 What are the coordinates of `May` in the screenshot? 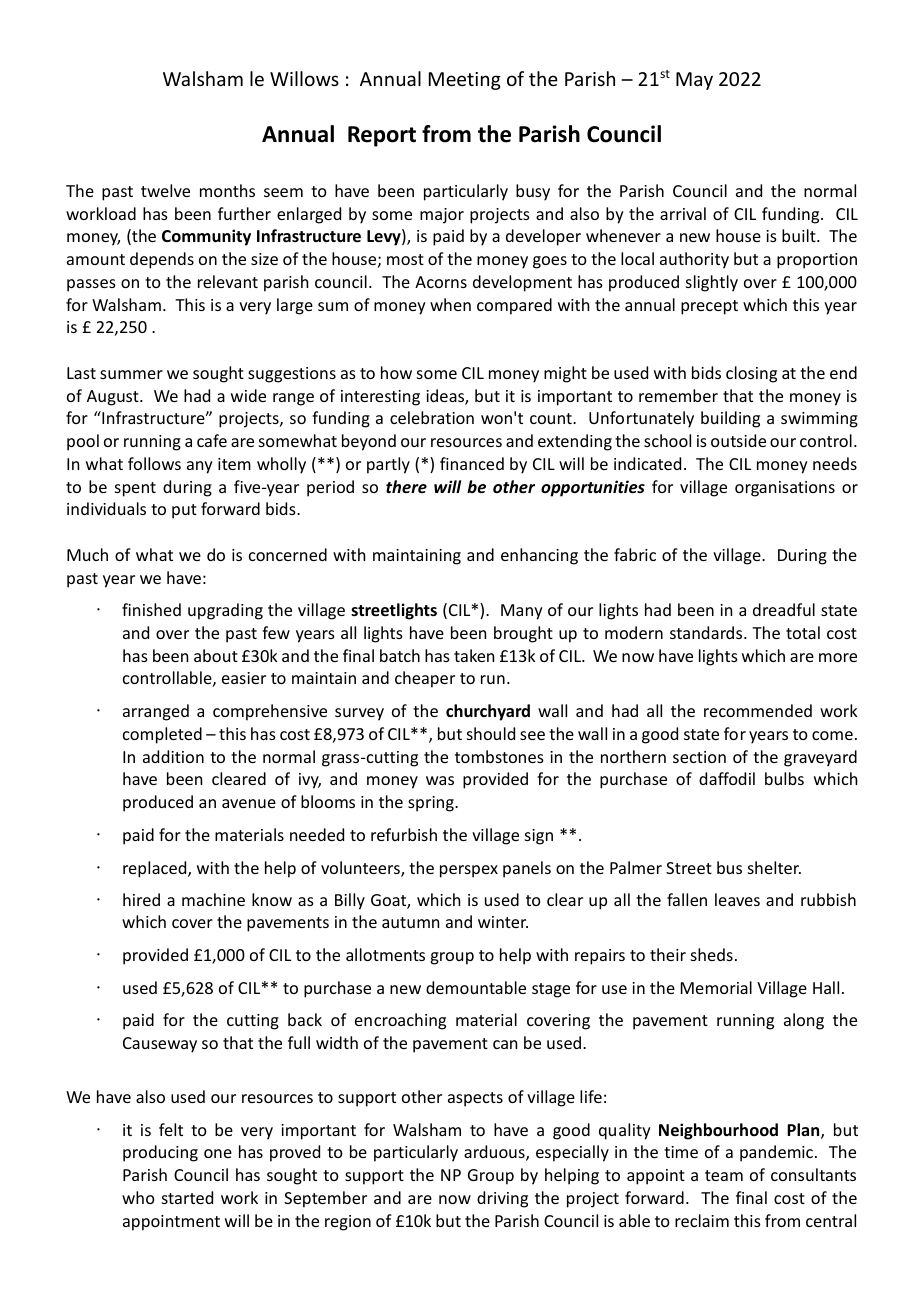 It's located at (694, 81).
